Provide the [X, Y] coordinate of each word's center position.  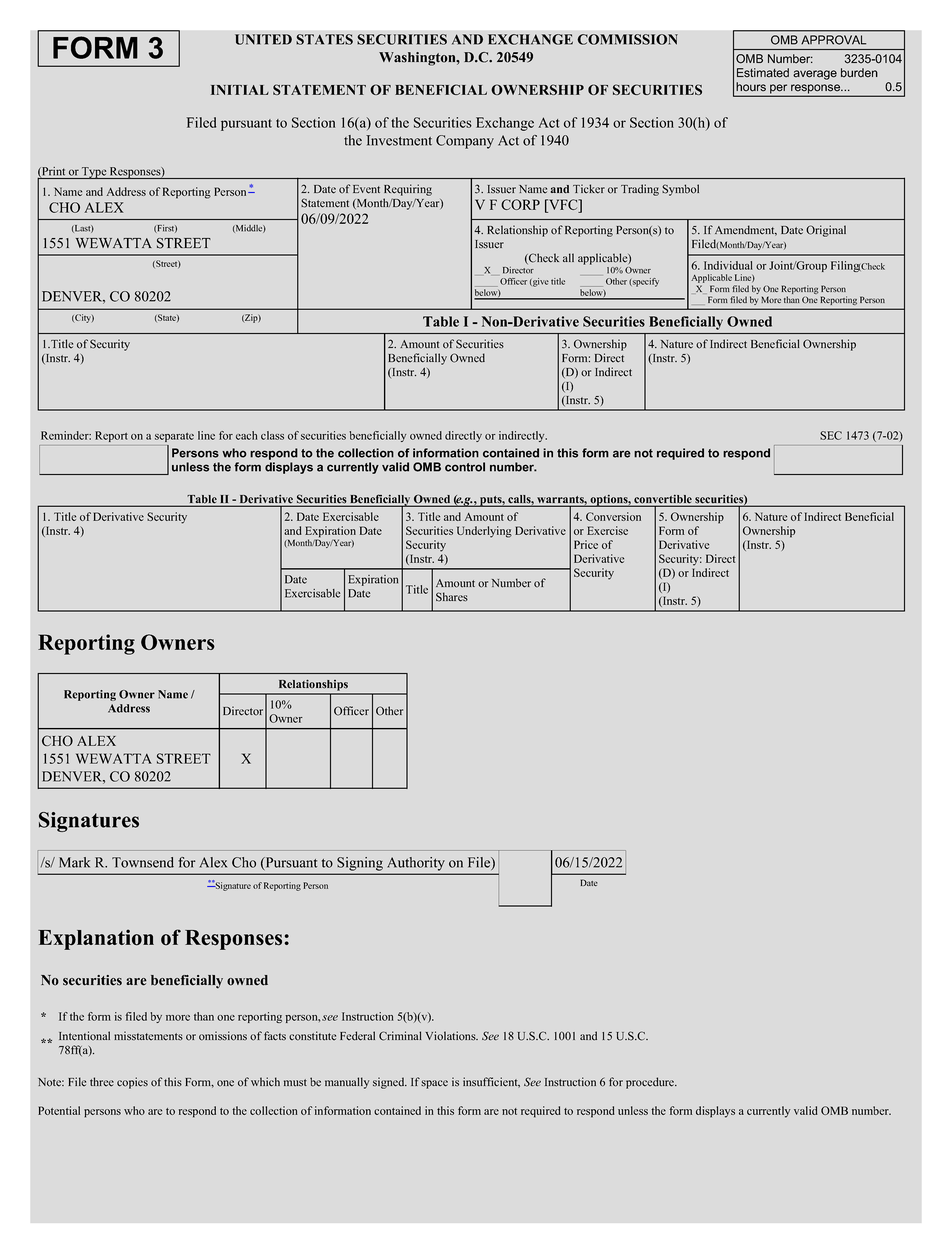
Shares [452, 597]
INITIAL [240, 90]
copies [132, 1083]
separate [174, 437]
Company [465, 142]
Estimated [763, 73]
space [434, 1084]
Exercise [607, 530]
